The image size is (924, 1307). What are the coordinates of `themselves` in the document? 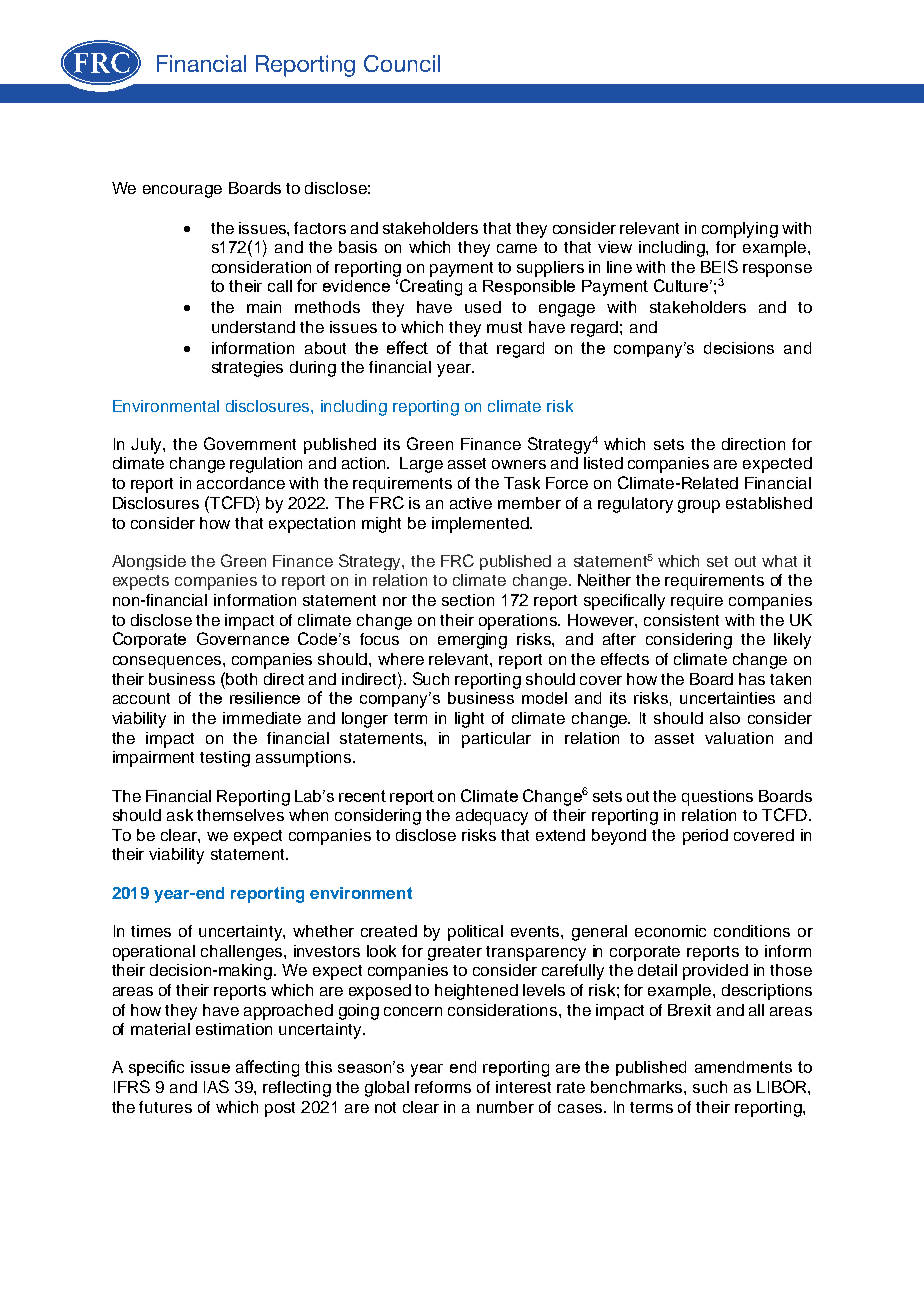 It's located at (240, 815).
